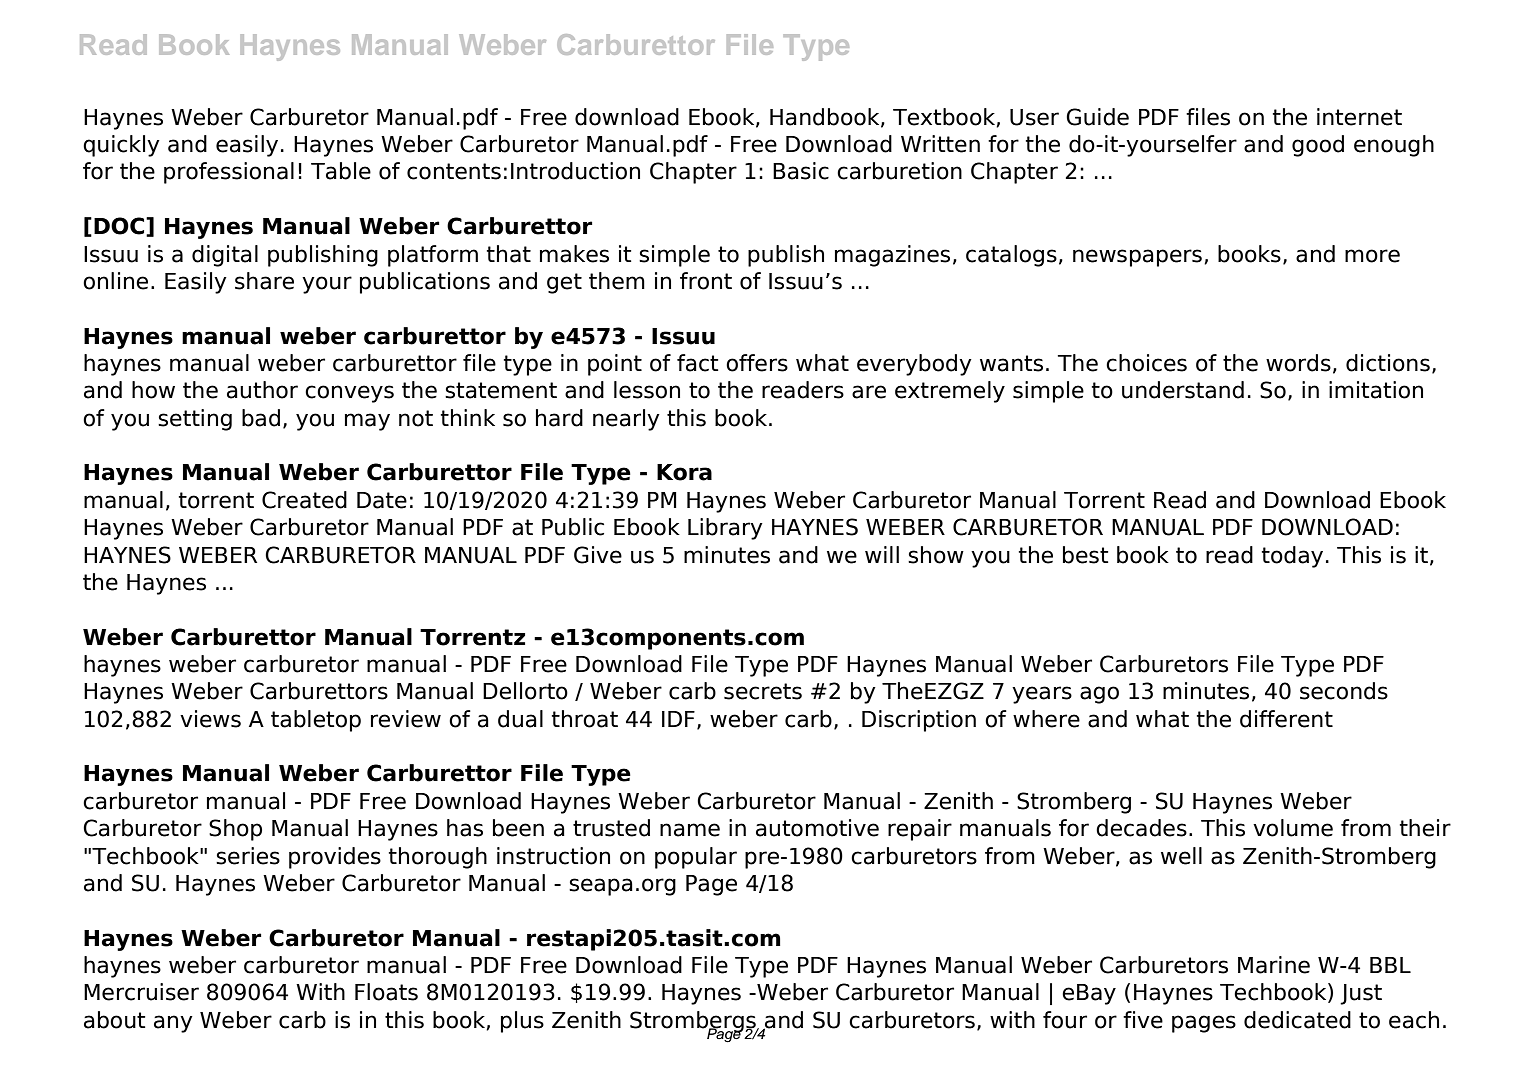  Describe the element at coordinates (882, 554) in the page. I see `will` at that location.
